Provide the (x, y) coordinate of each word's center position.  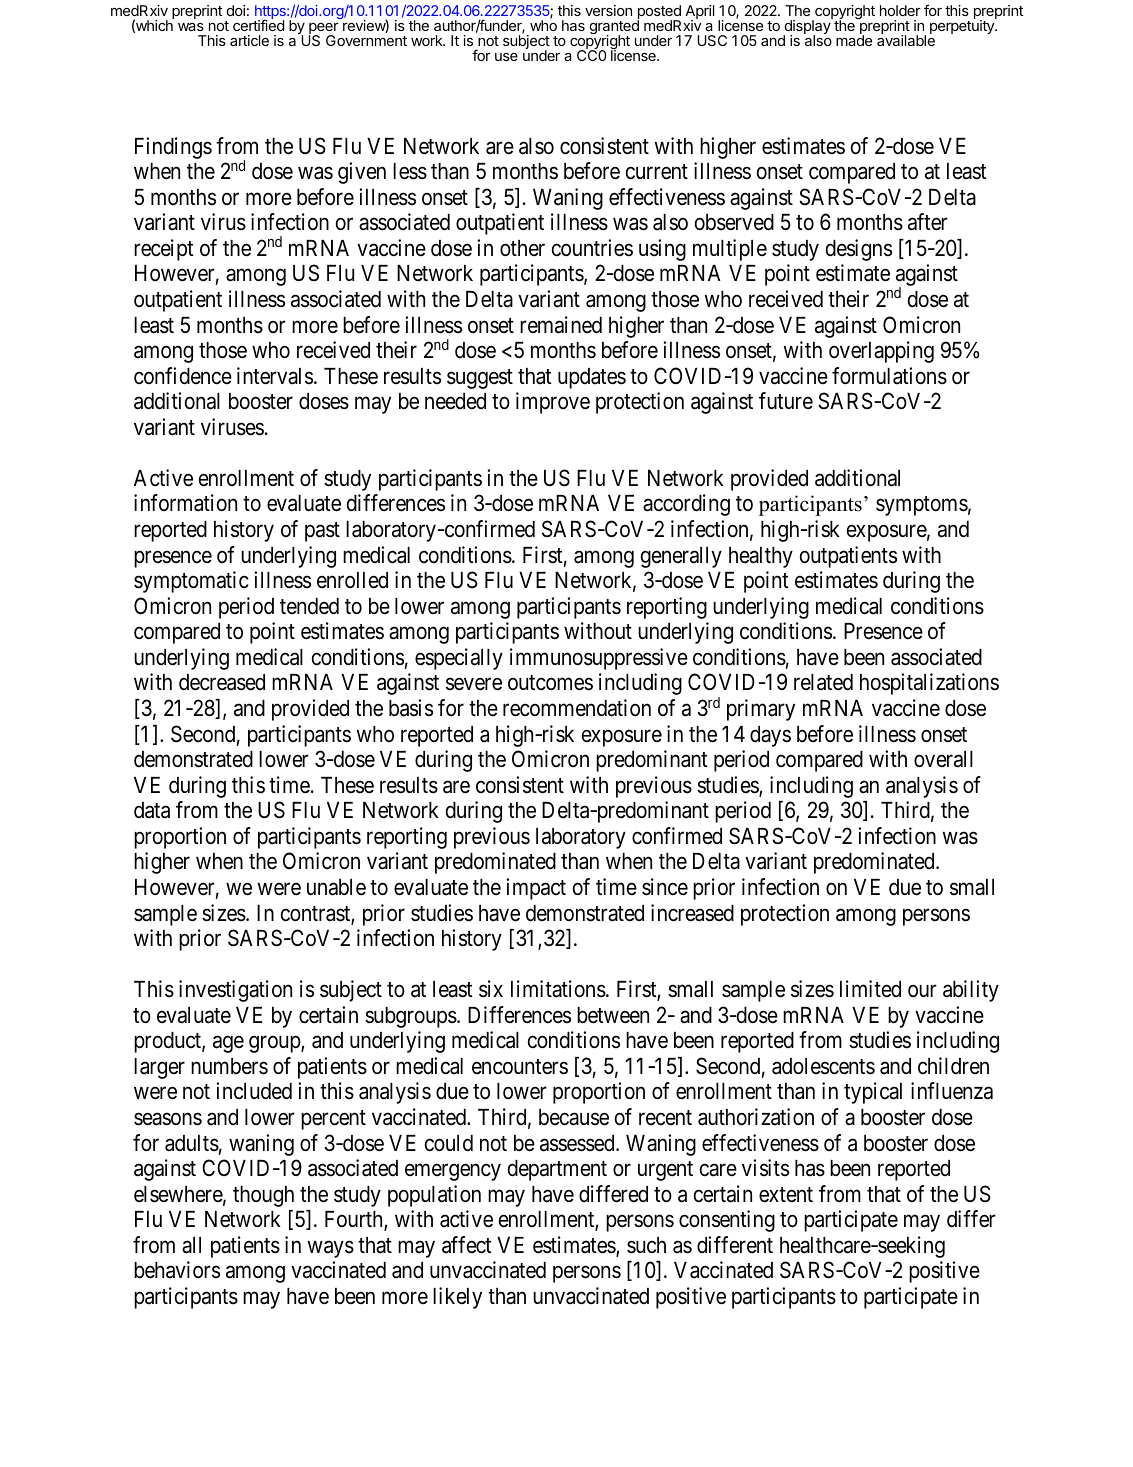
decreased (222, 682)
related (823, 682)
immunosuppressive (599, 659)
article (249, 40)
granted (614, 27)
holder (900, 10)
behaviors (177, 1270)
